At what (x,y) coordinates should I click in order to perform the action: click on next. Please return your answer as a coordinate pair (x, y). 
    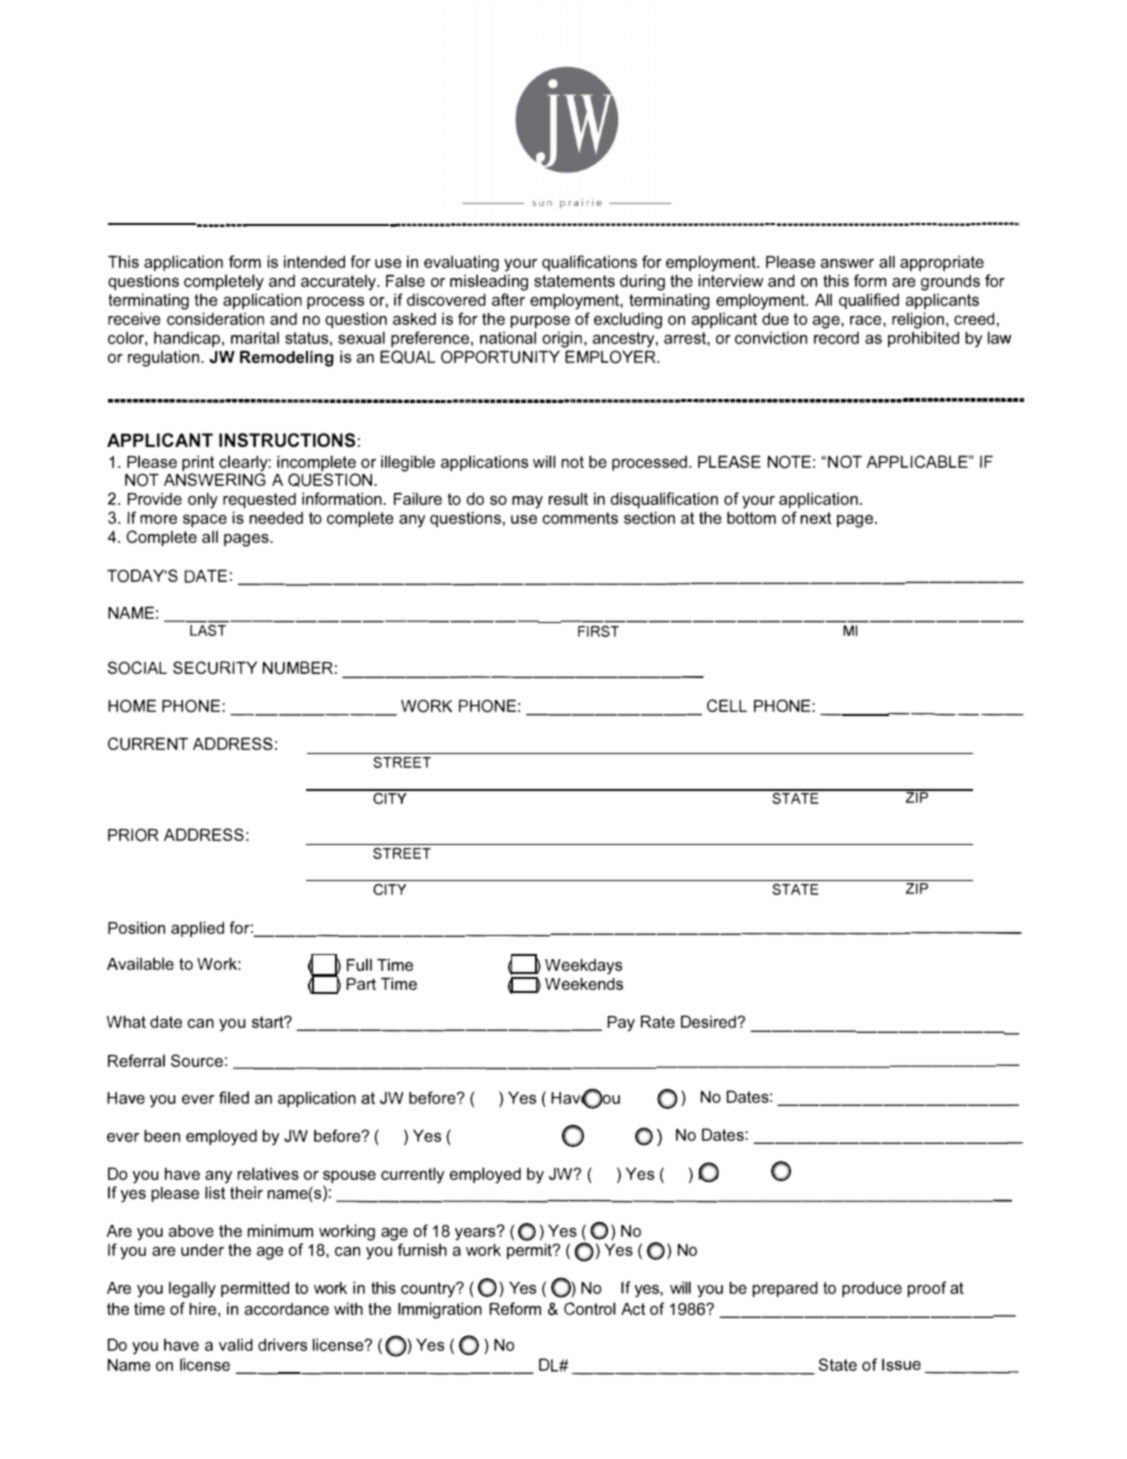
    Looking at the image, I should click on (816, 518).
